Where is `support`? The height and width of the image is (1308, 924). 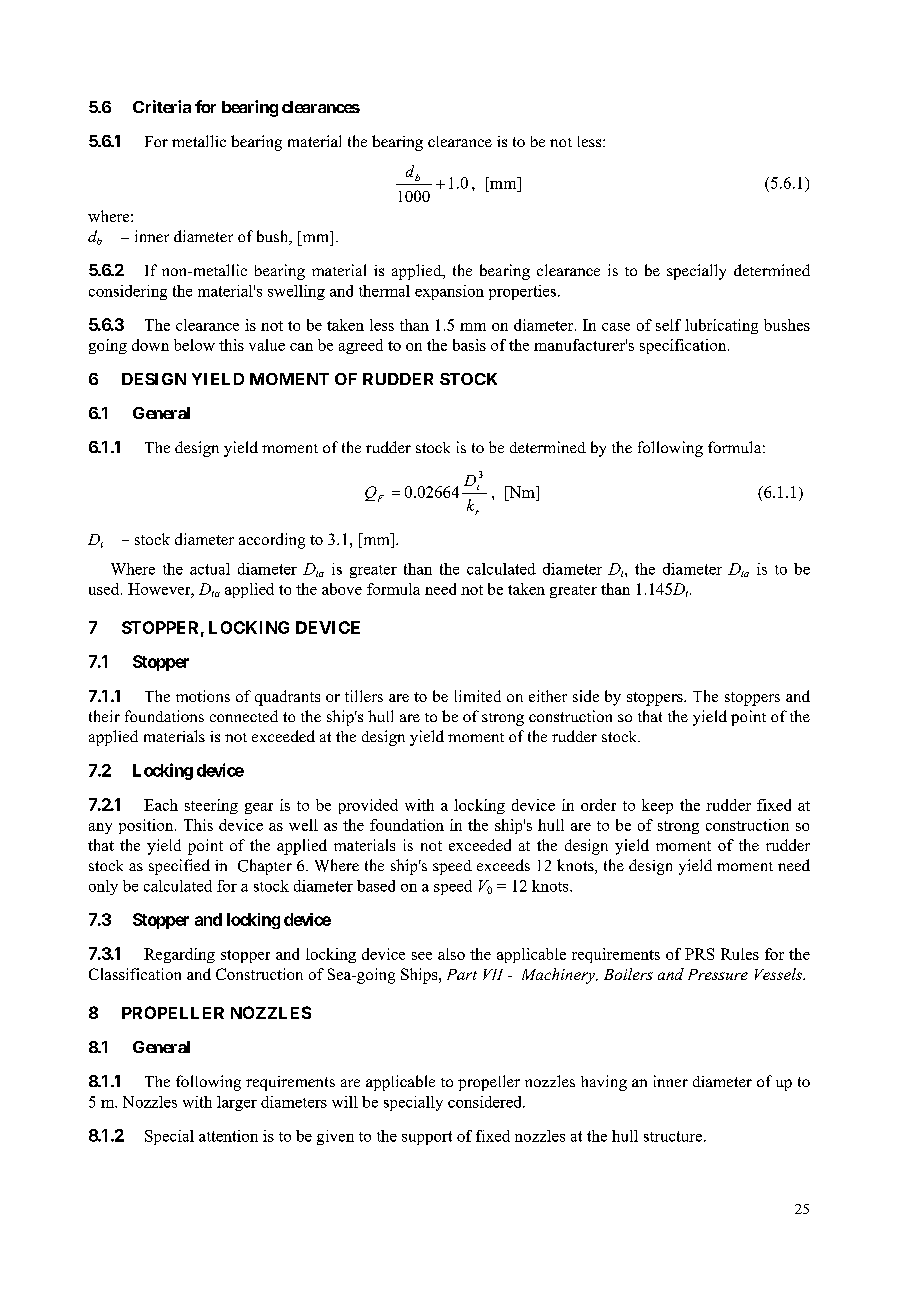 support is located at coordinates (427, 1138).
